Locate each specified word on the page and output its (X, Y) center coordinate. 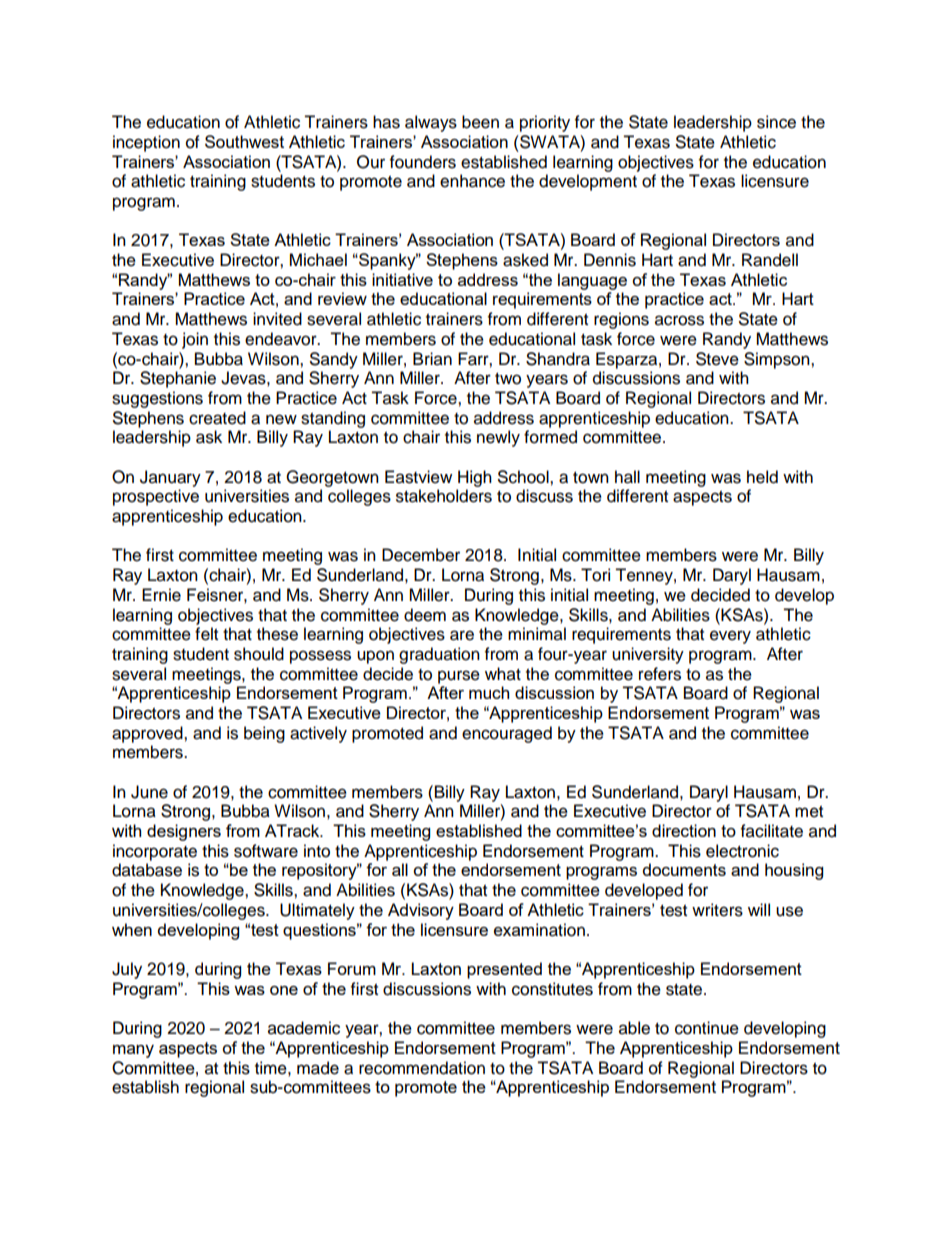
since (776, 122)
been (480, 122)
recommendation (422, 1068)
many (133, 1051)
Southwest (244, 141)
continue (707, 1028)
